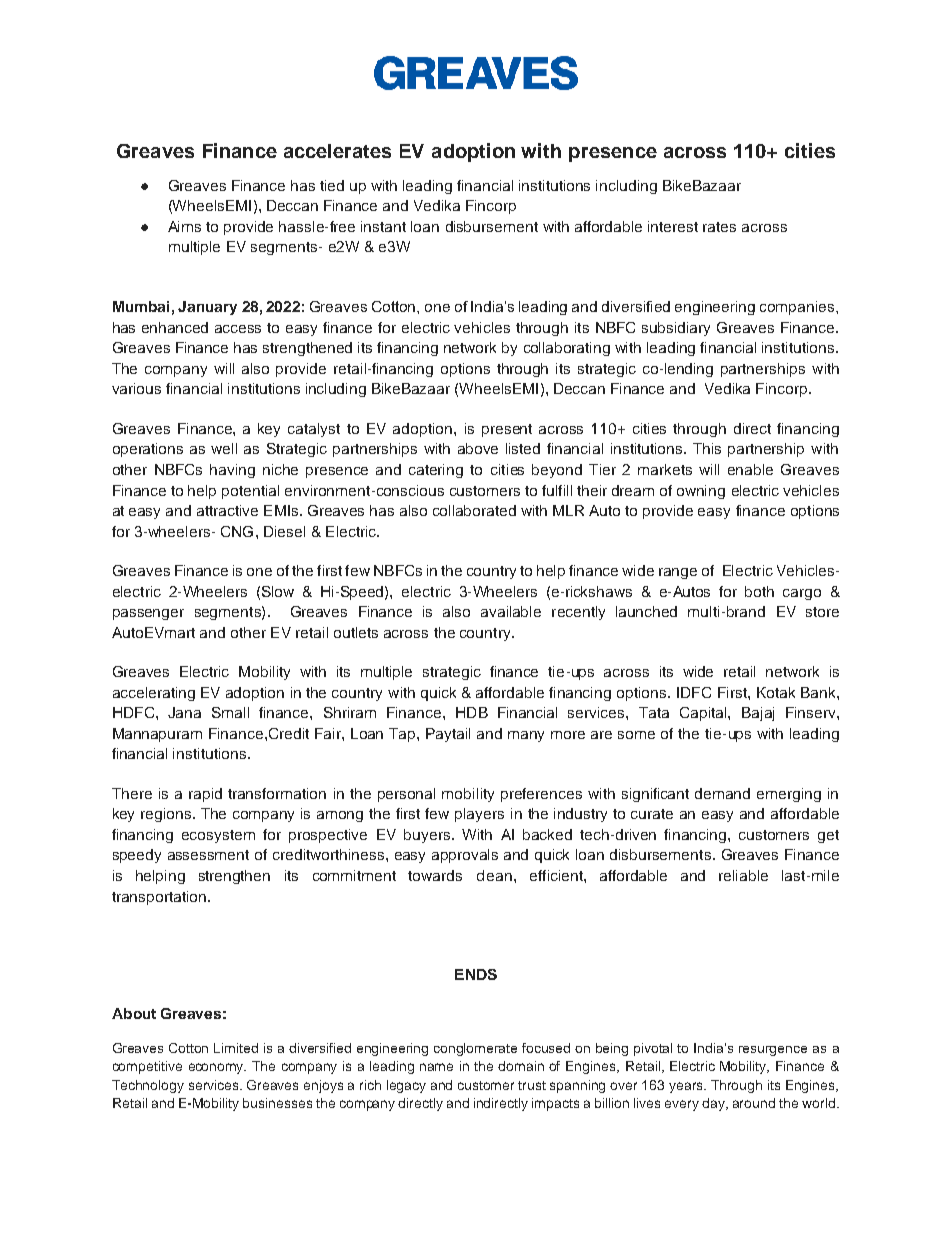 The width and height of the screenshot is (952, 1233). I want to click on conglomerate, so click(475, 1049).
